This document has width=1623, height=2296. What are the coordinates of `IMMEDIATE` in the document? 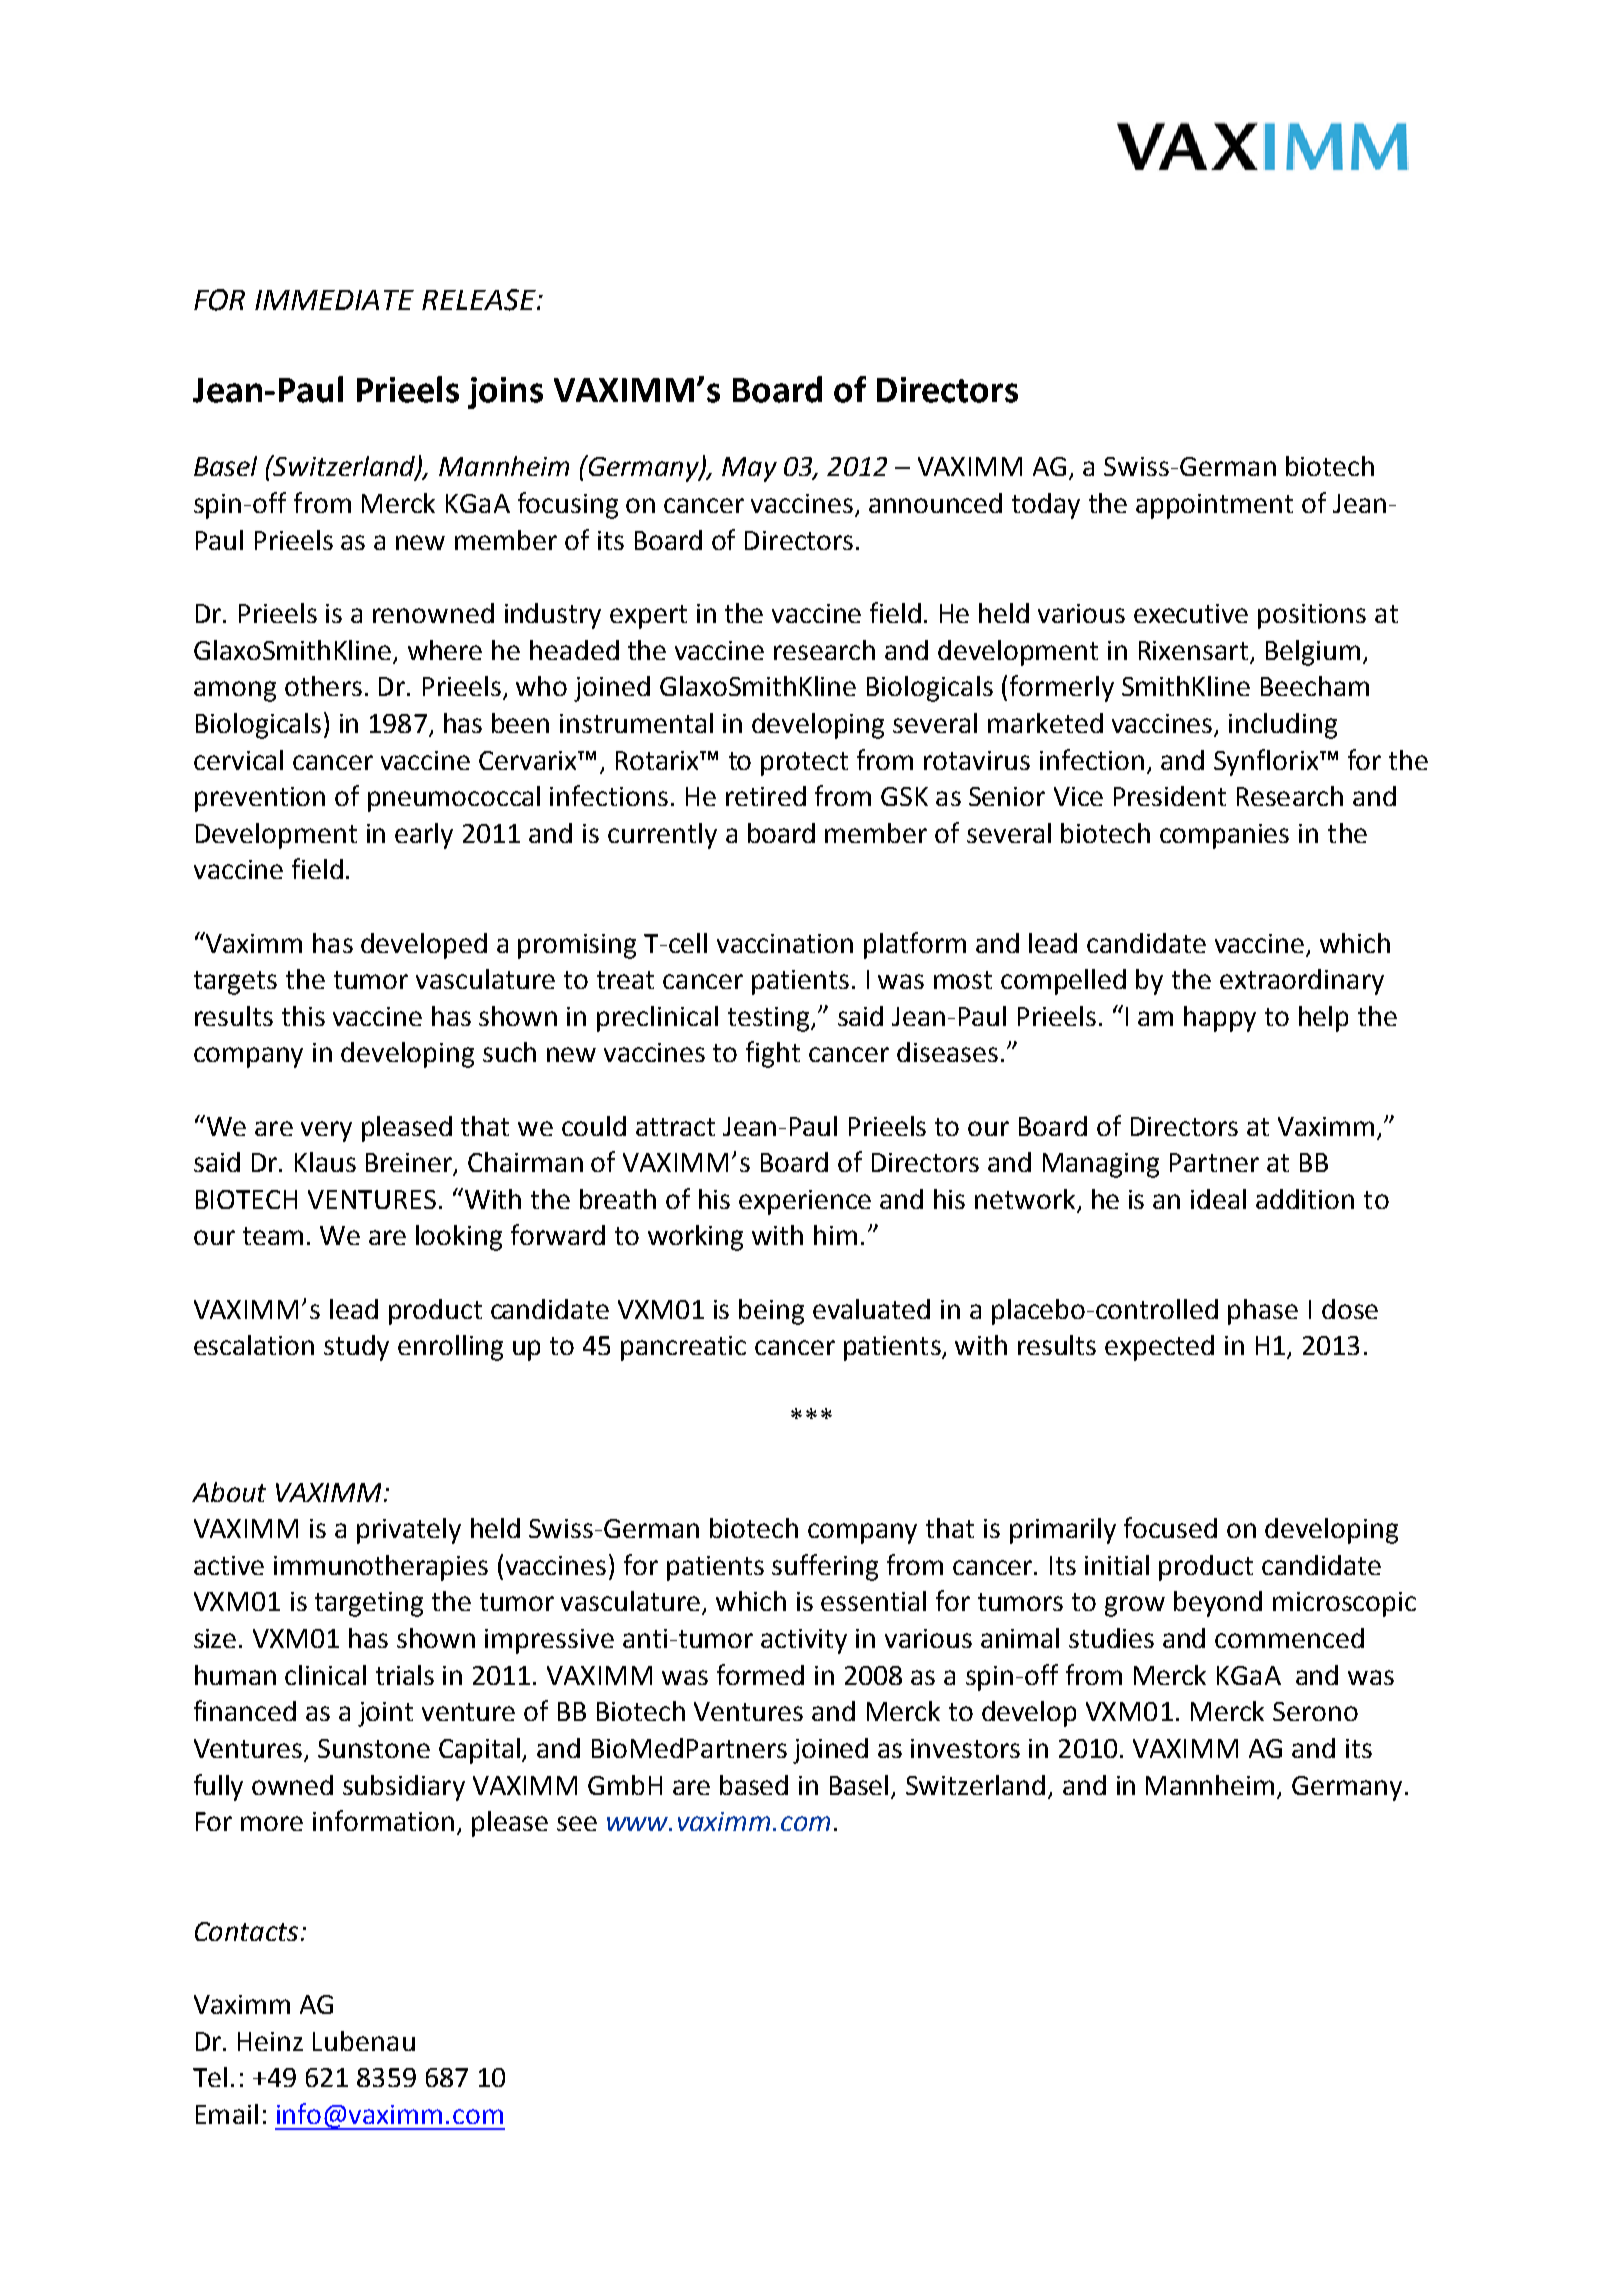 It's located at (334, 300).
